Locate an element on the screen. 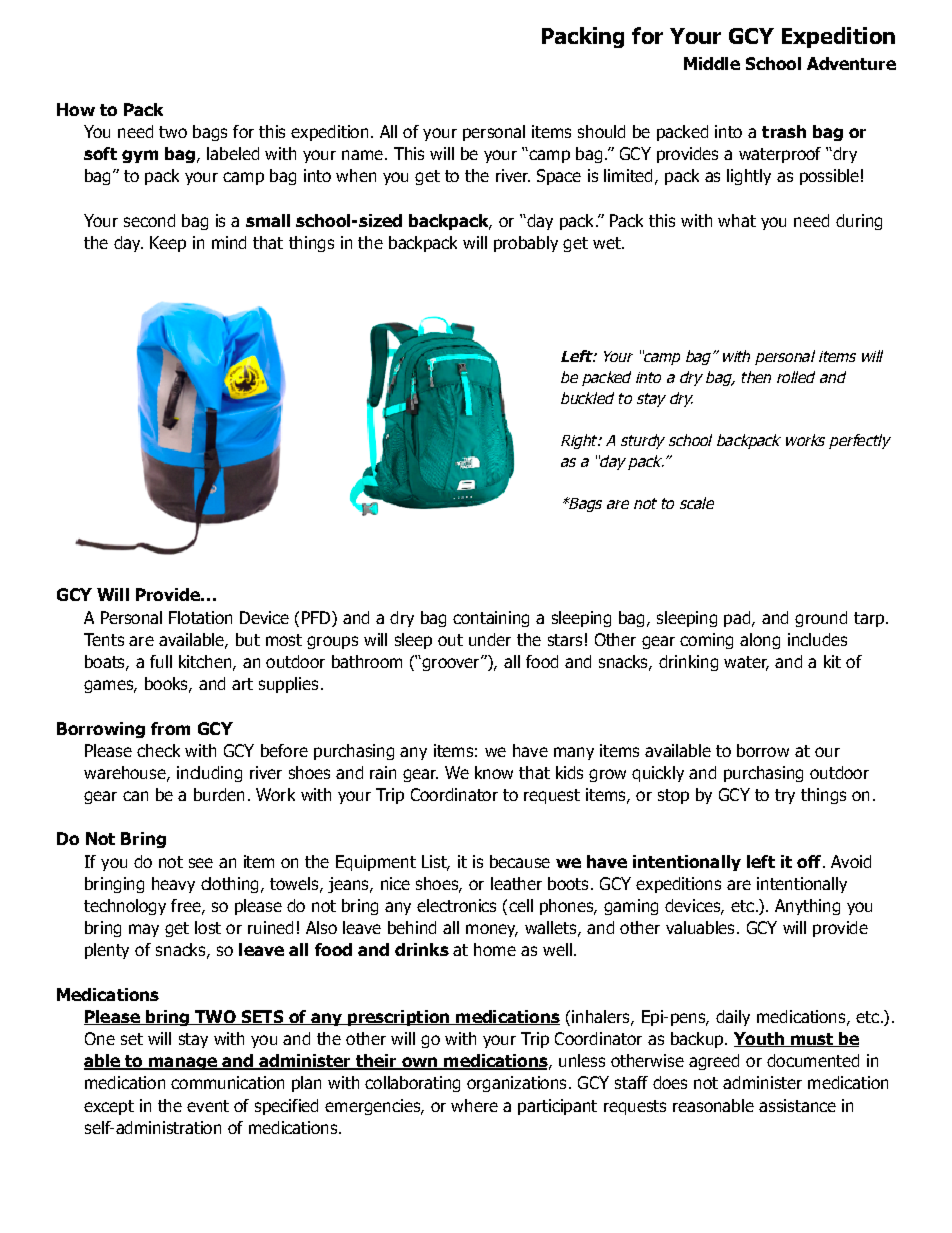 Image resolution: width=952 pixels, height=1233 pixels. pad is located at coordinates (738, 619).
